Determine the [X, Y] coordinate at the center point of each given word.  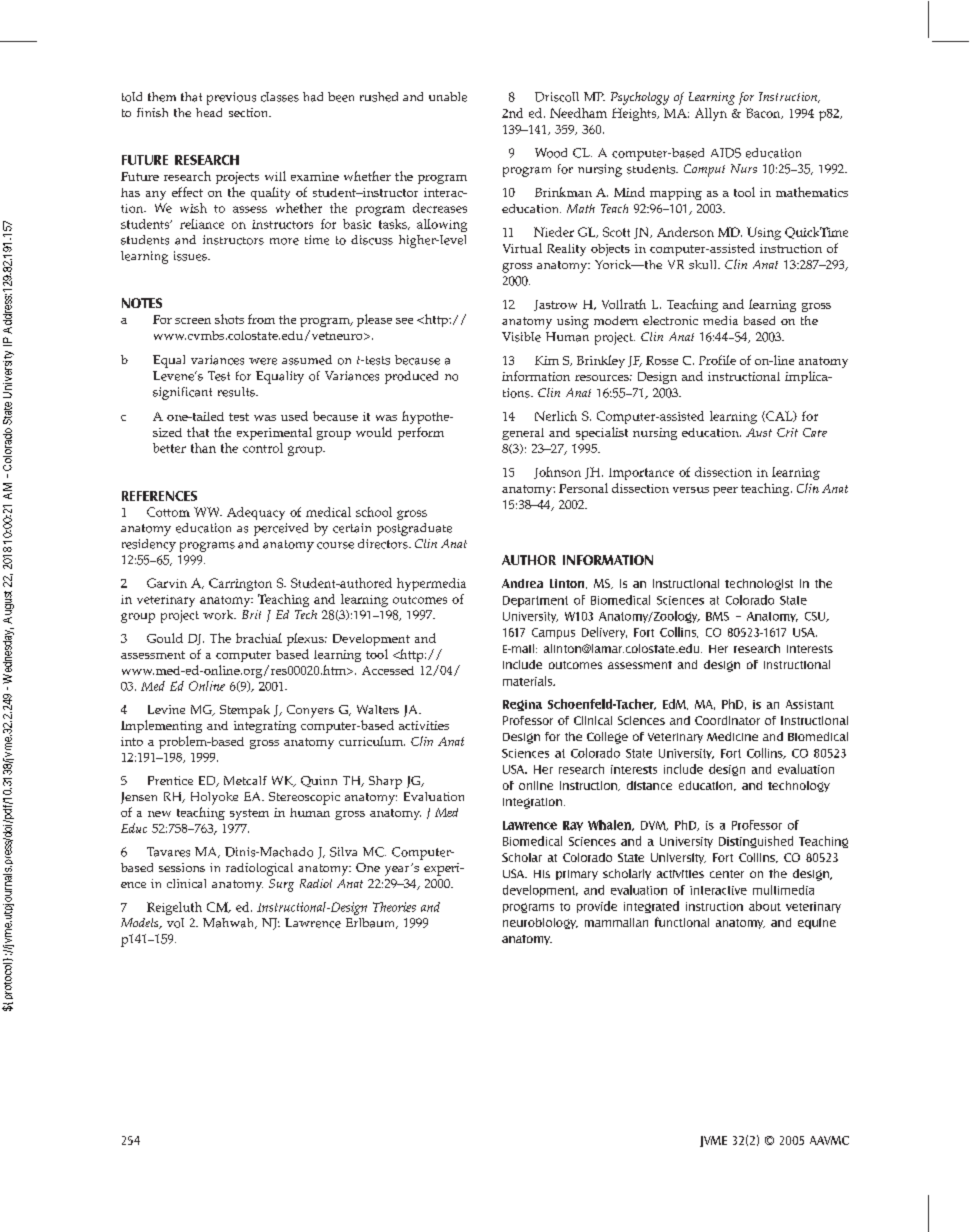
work [219, 615]
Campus [553, 633]
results [237, 392]
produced [411, 377]
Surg [281, 885]
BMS [717, 616]
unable [448, 97]
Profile [717, 360]
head [209, 112]
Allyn [711, 114]
